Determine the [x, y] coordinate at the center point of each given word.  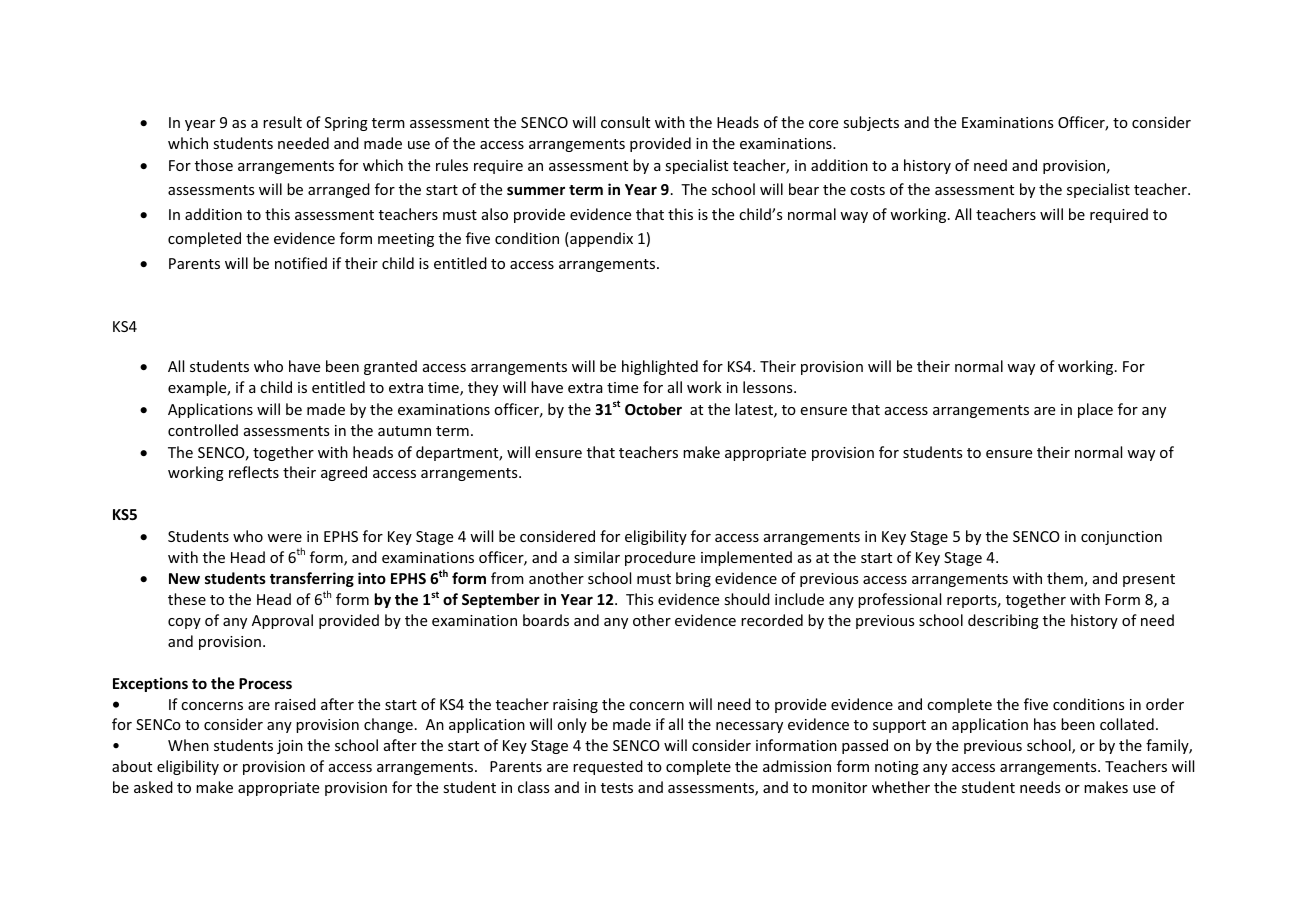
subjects [871, 123]
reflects [254, 472]
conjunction [1121, 538]
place [1095, 410]
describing [1003, 621]
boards [546, 620]
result [282, 122]
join [290, 747]
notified [301, 263]
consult [625, 122]
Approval [282, 621]
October [653, 409]
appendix [600, 239]
